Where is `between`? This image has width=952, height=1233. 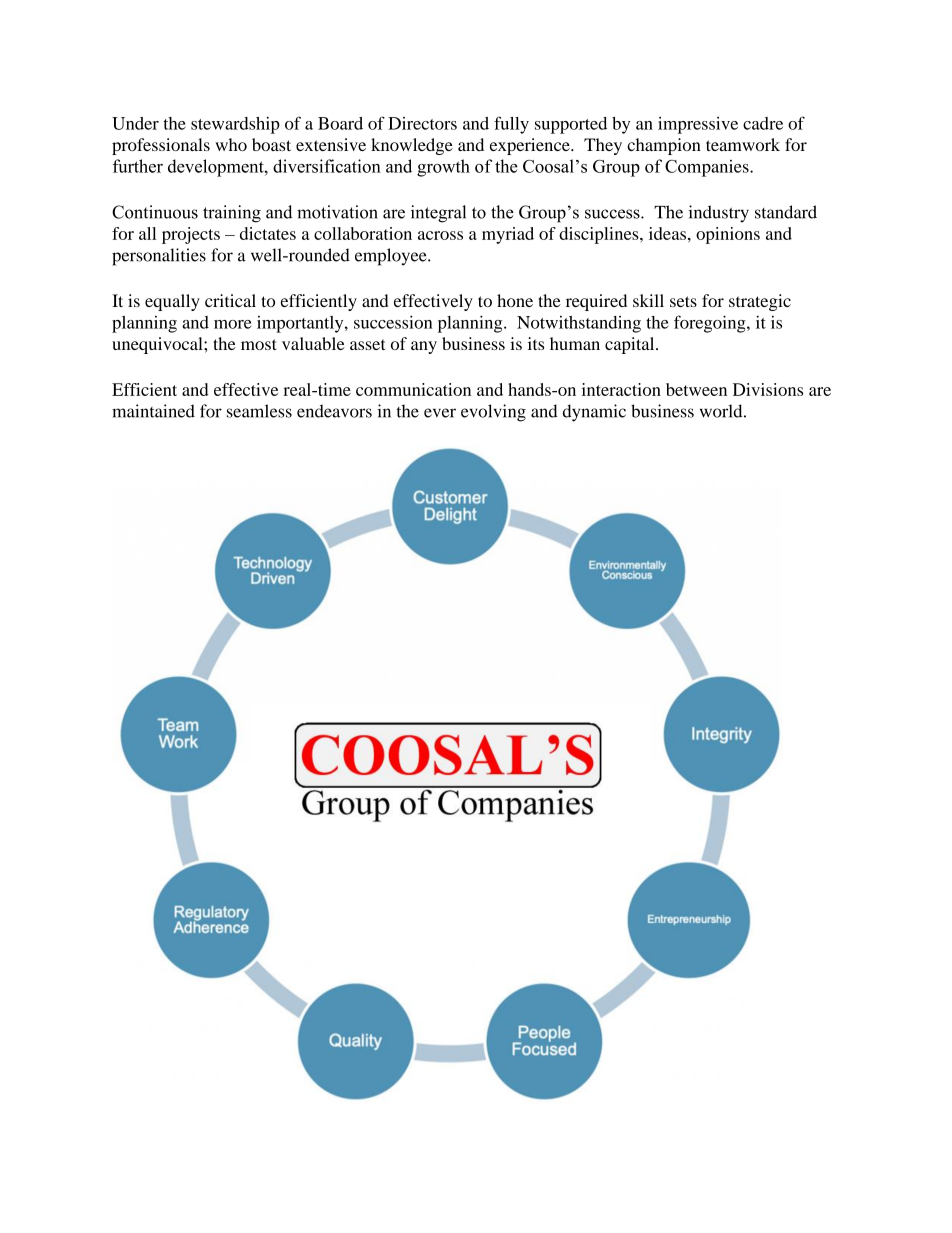 between is located at coordinates (696, 389).
